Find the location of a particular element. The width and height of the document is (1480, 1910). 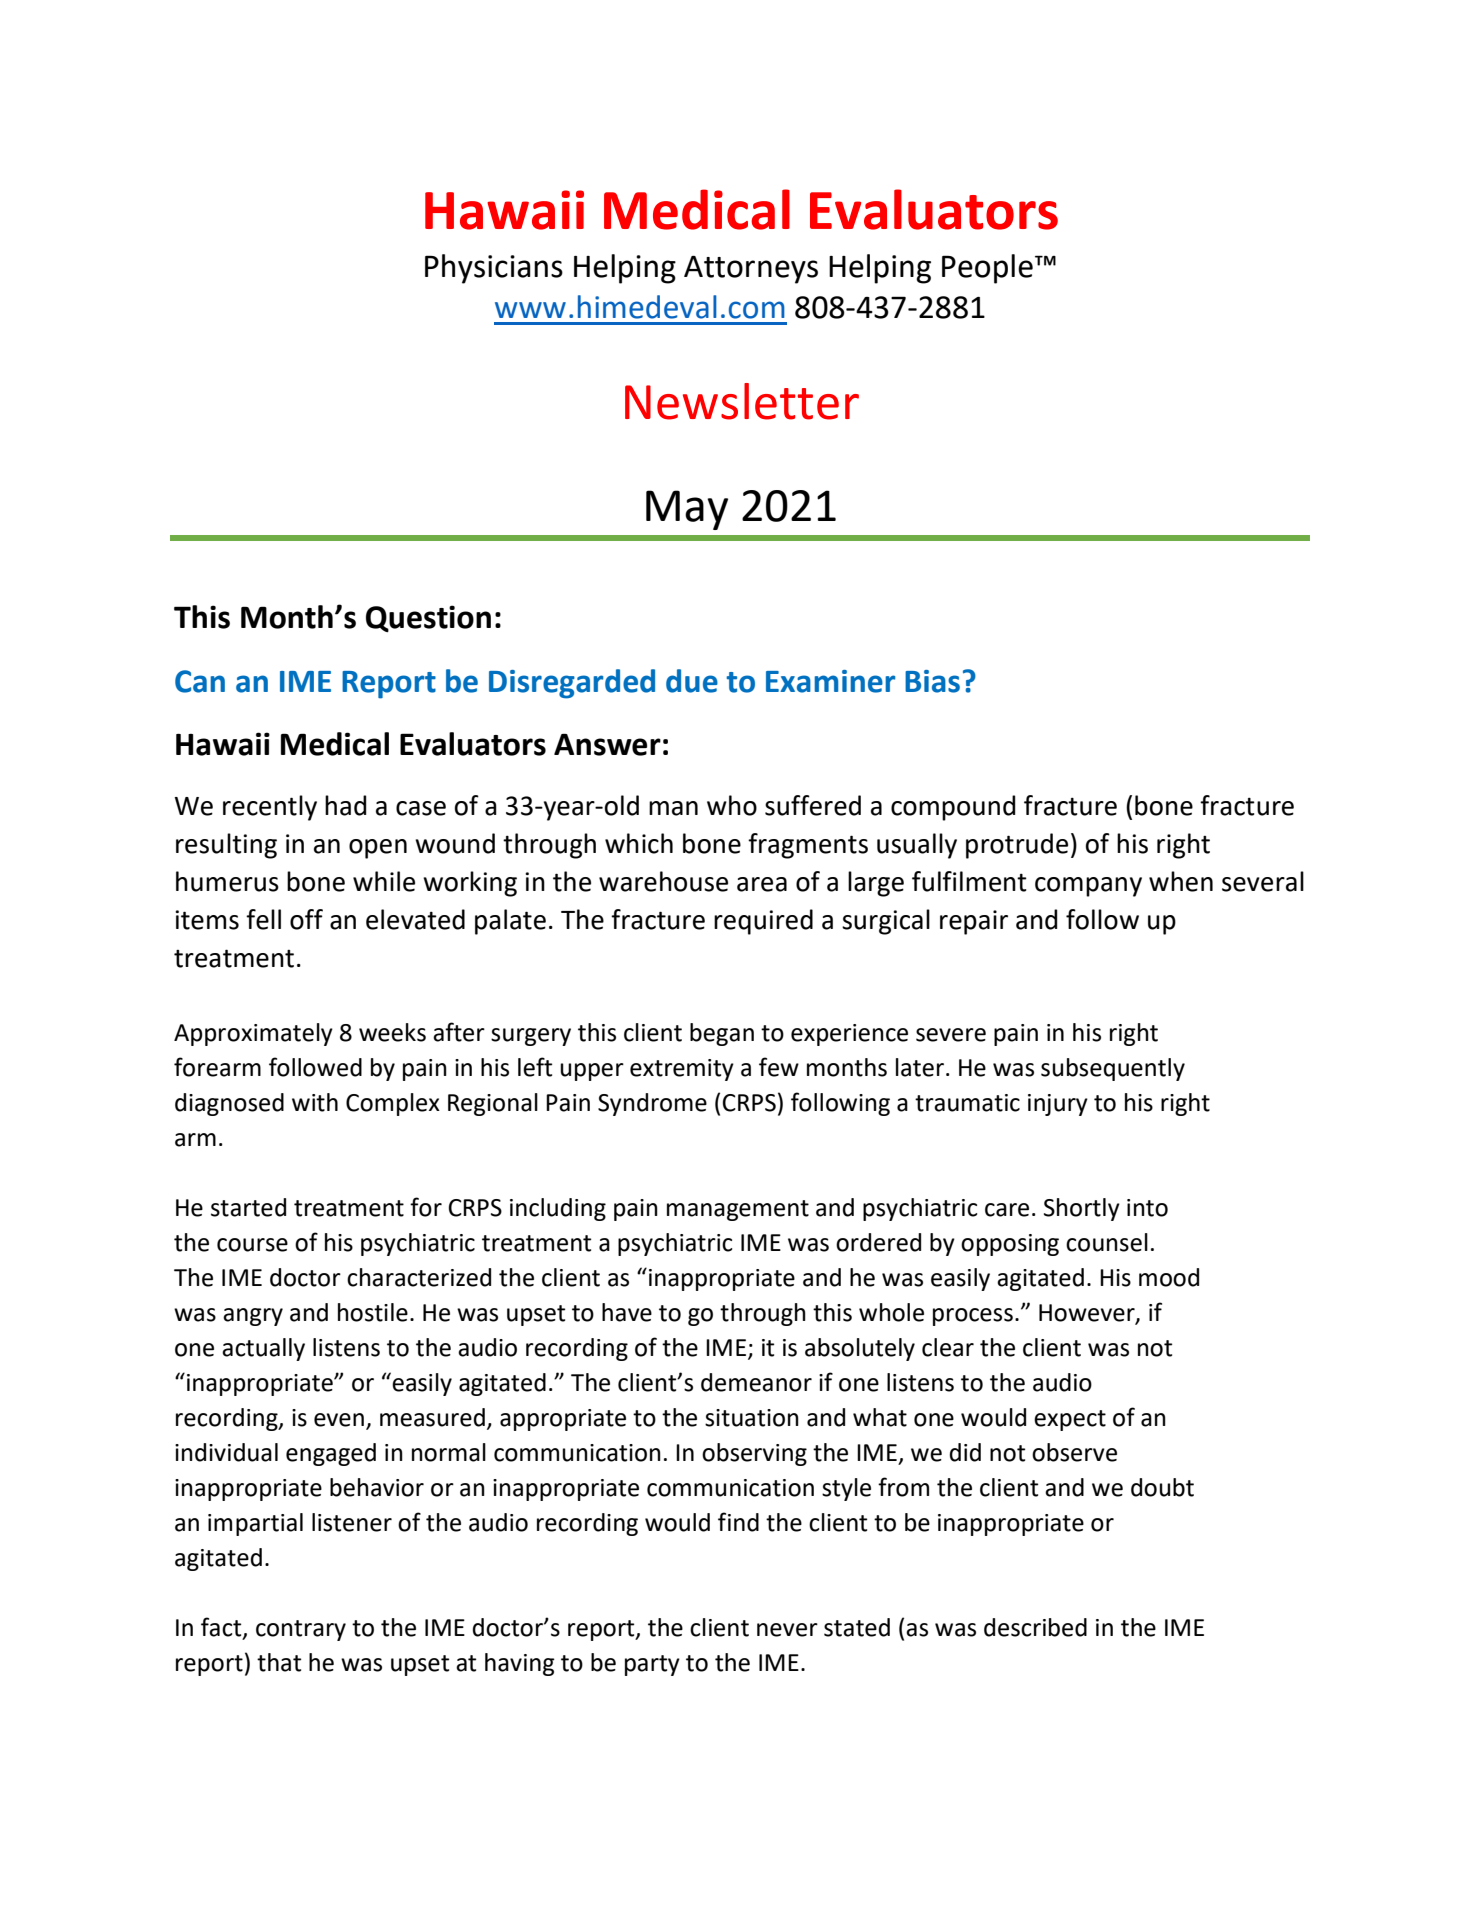

Attorneys is located at coordinates (751, 270).
